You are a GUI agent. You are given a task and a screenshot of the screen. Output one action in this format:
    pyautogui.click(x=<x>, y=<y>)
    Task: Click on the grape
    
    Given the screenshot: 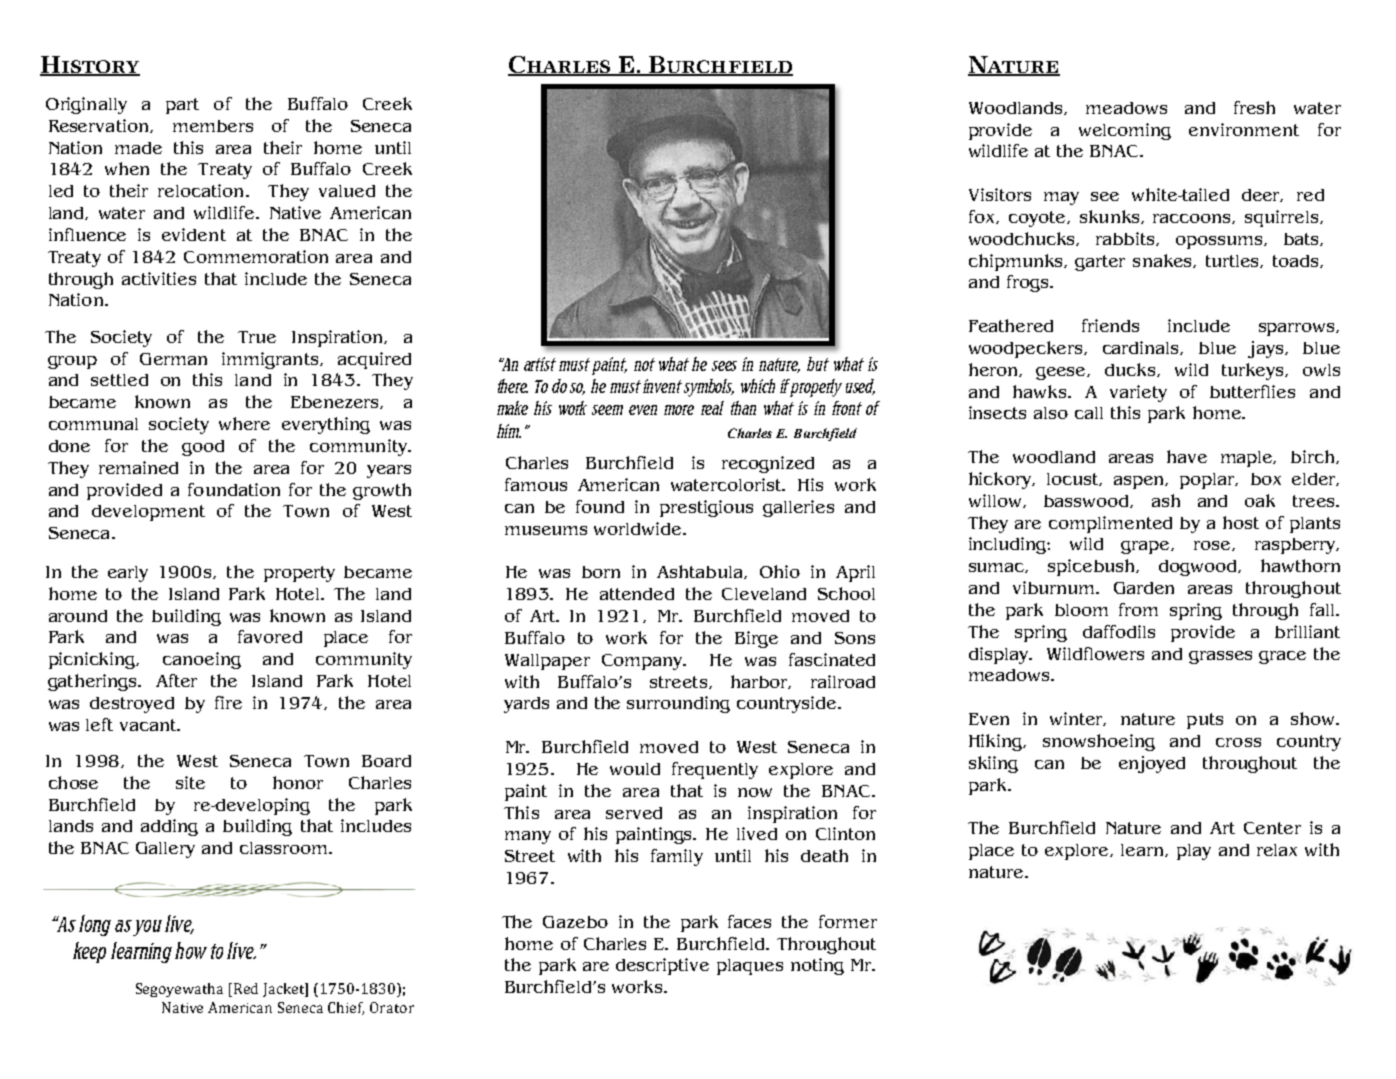 What is the action you would take?
    pyautogui.click(x=1146, y=547)
